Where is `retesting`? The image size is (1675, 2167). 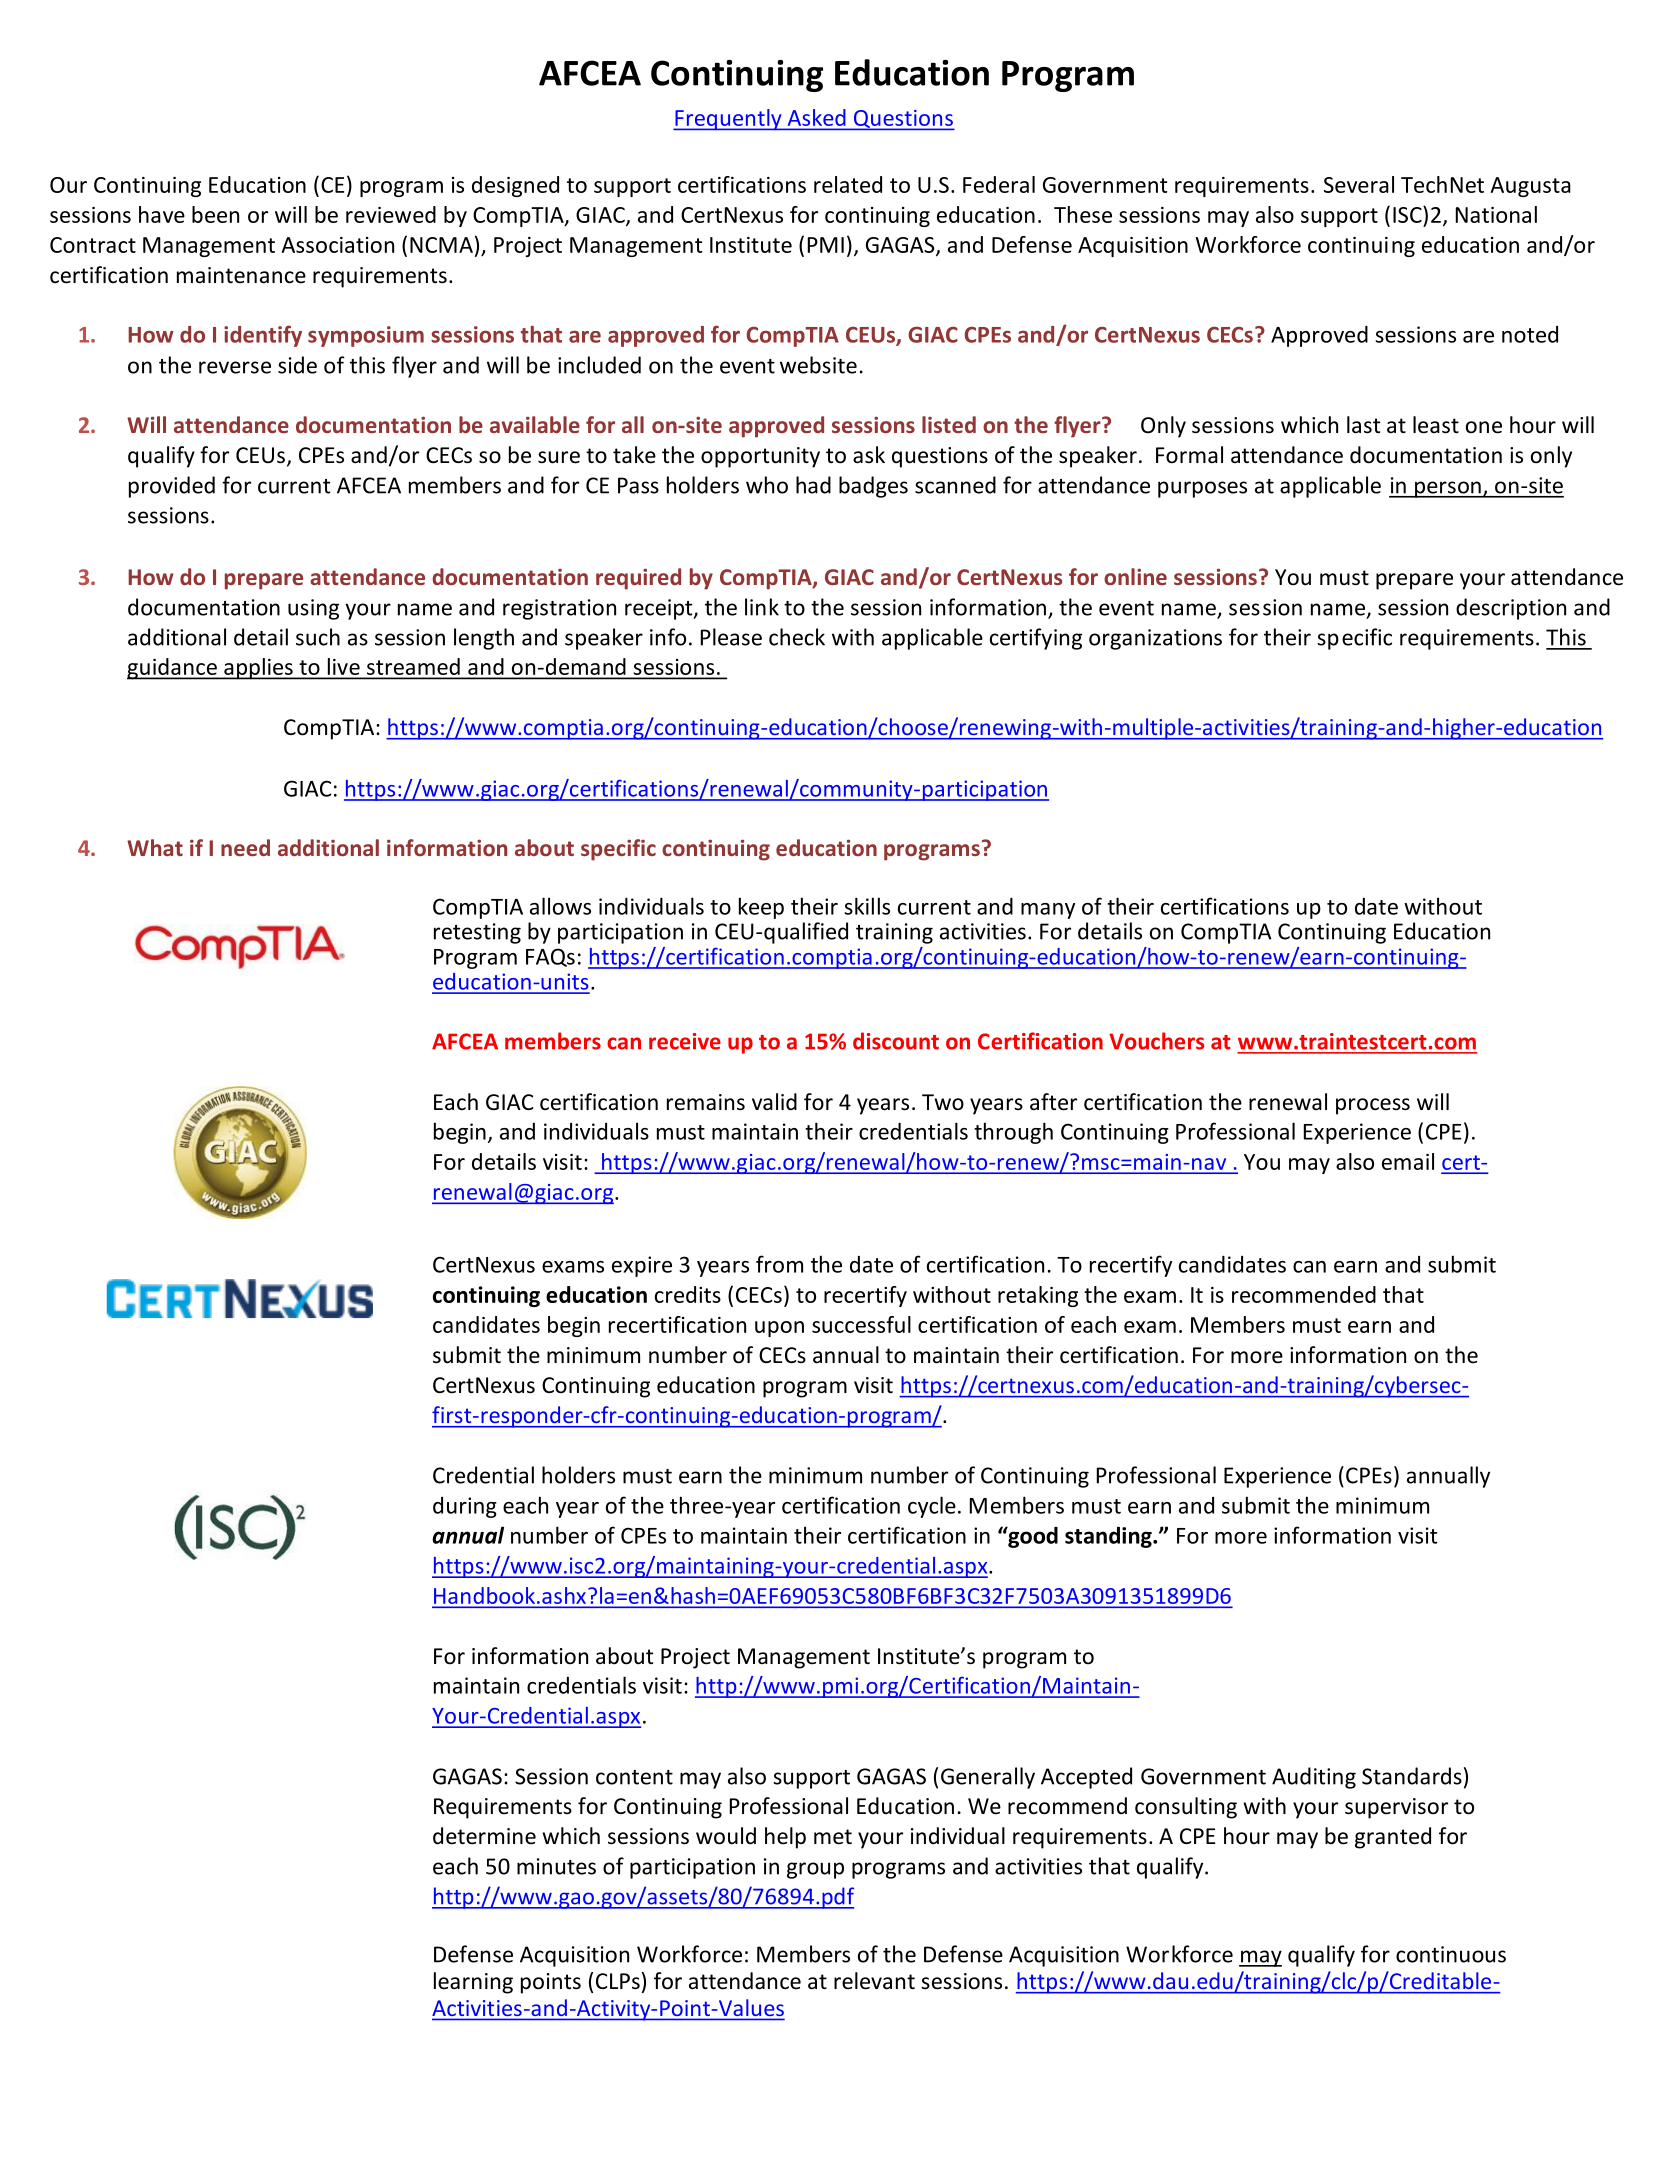 retesting is located at coordinates (477, 933).
